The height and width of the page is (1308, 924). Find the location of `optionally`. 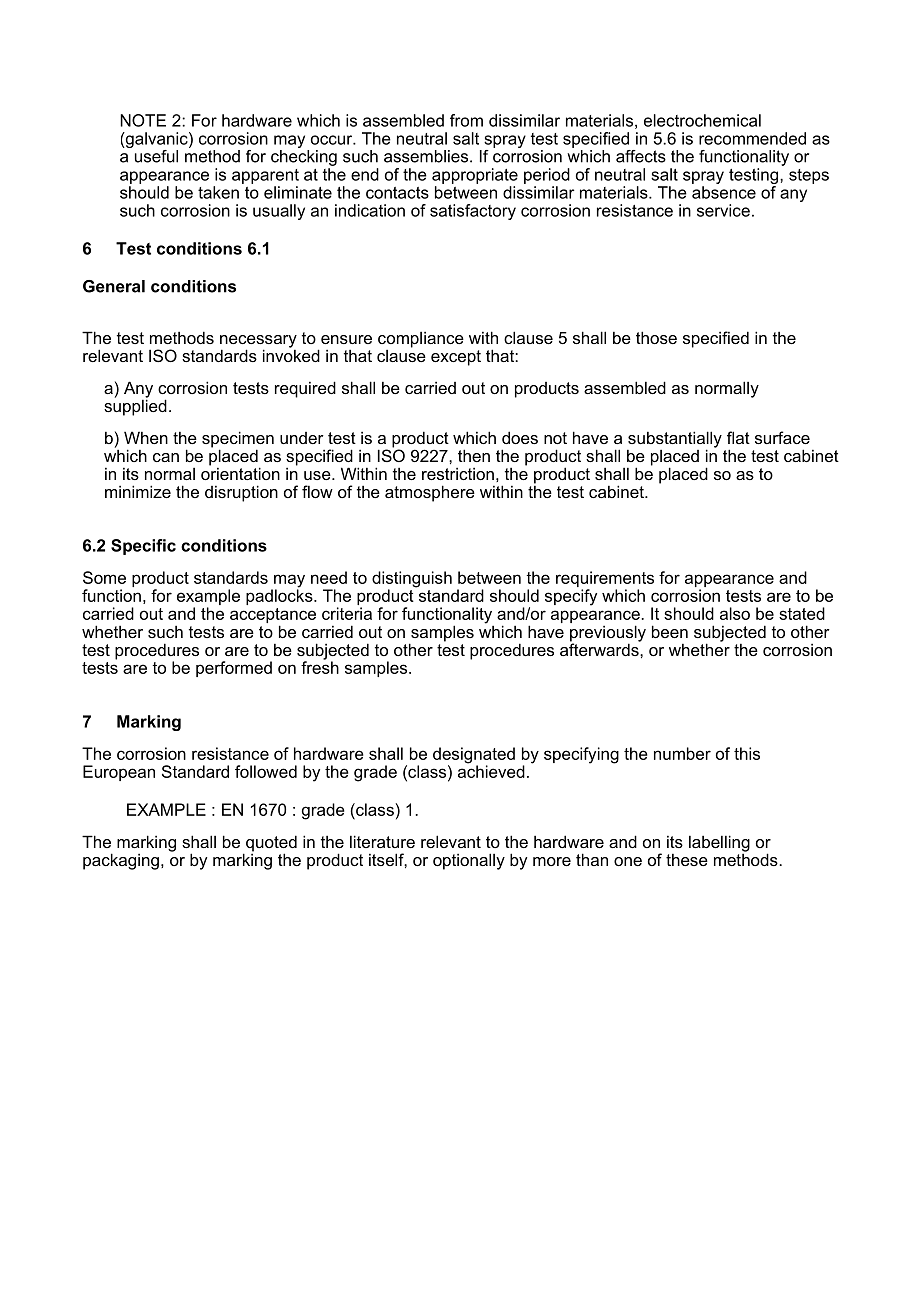

optionally is located at coordinates (469, 861).
